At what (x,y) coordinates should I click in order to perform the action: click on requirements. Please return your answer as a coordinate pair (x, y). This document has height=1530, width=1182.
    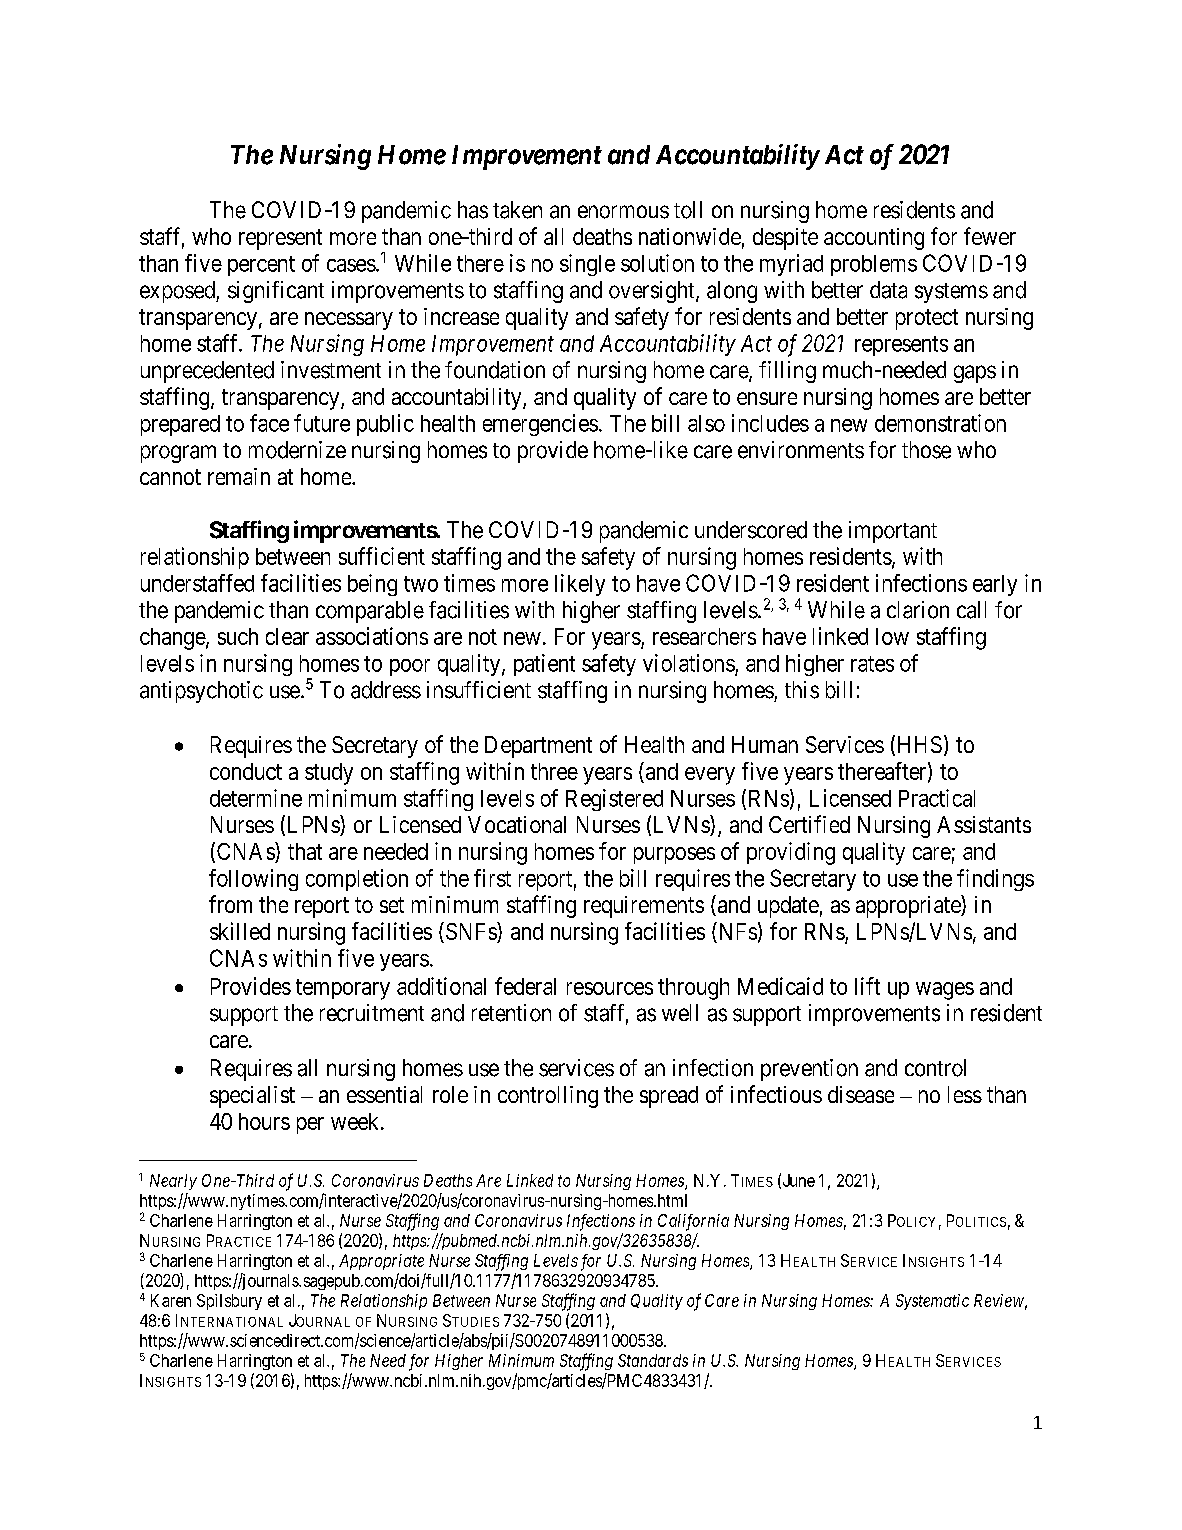
    Looking at the image, I should click on (644, 907).
